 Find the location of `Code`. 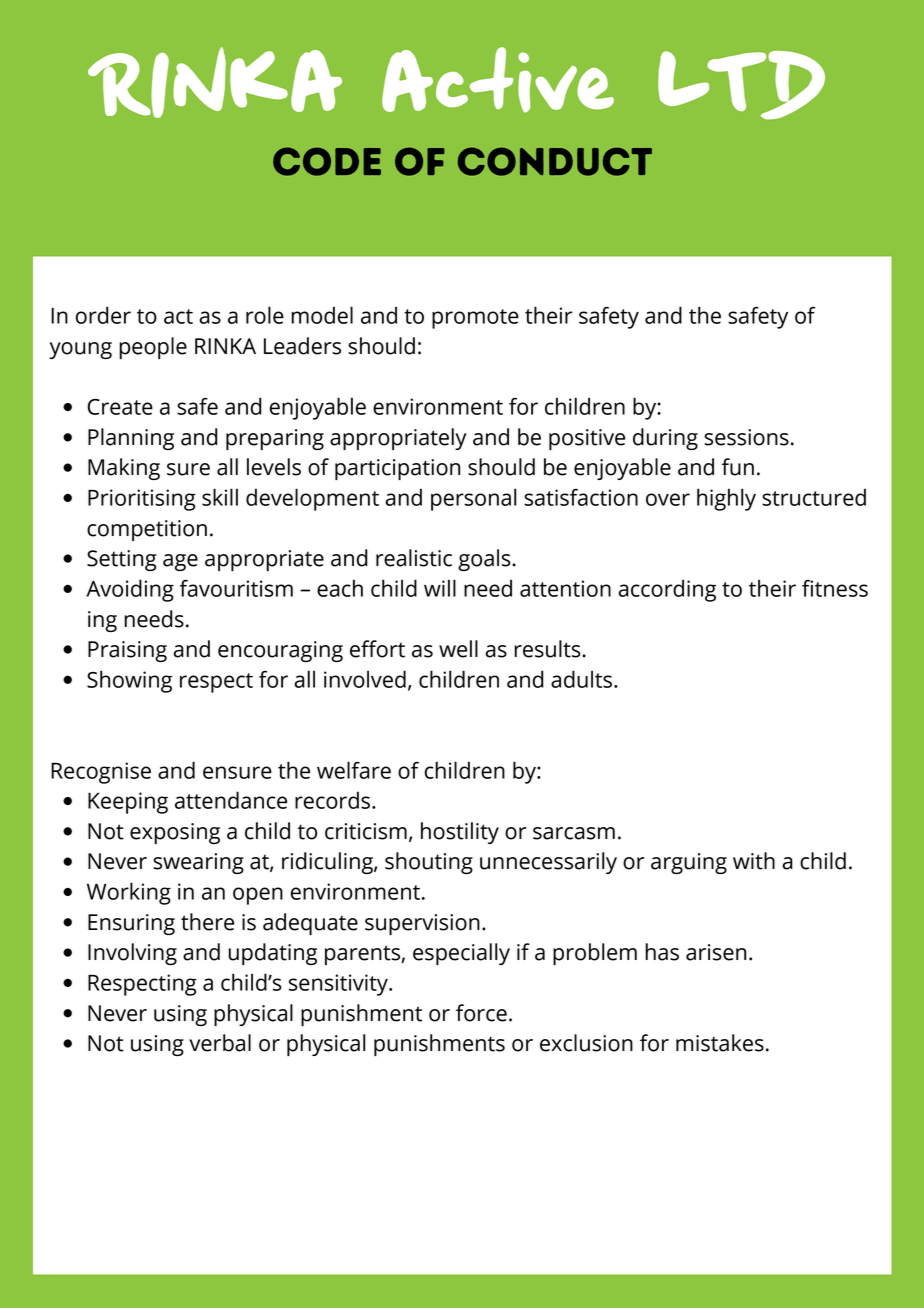

Code is located at coordinates (327, 161).
